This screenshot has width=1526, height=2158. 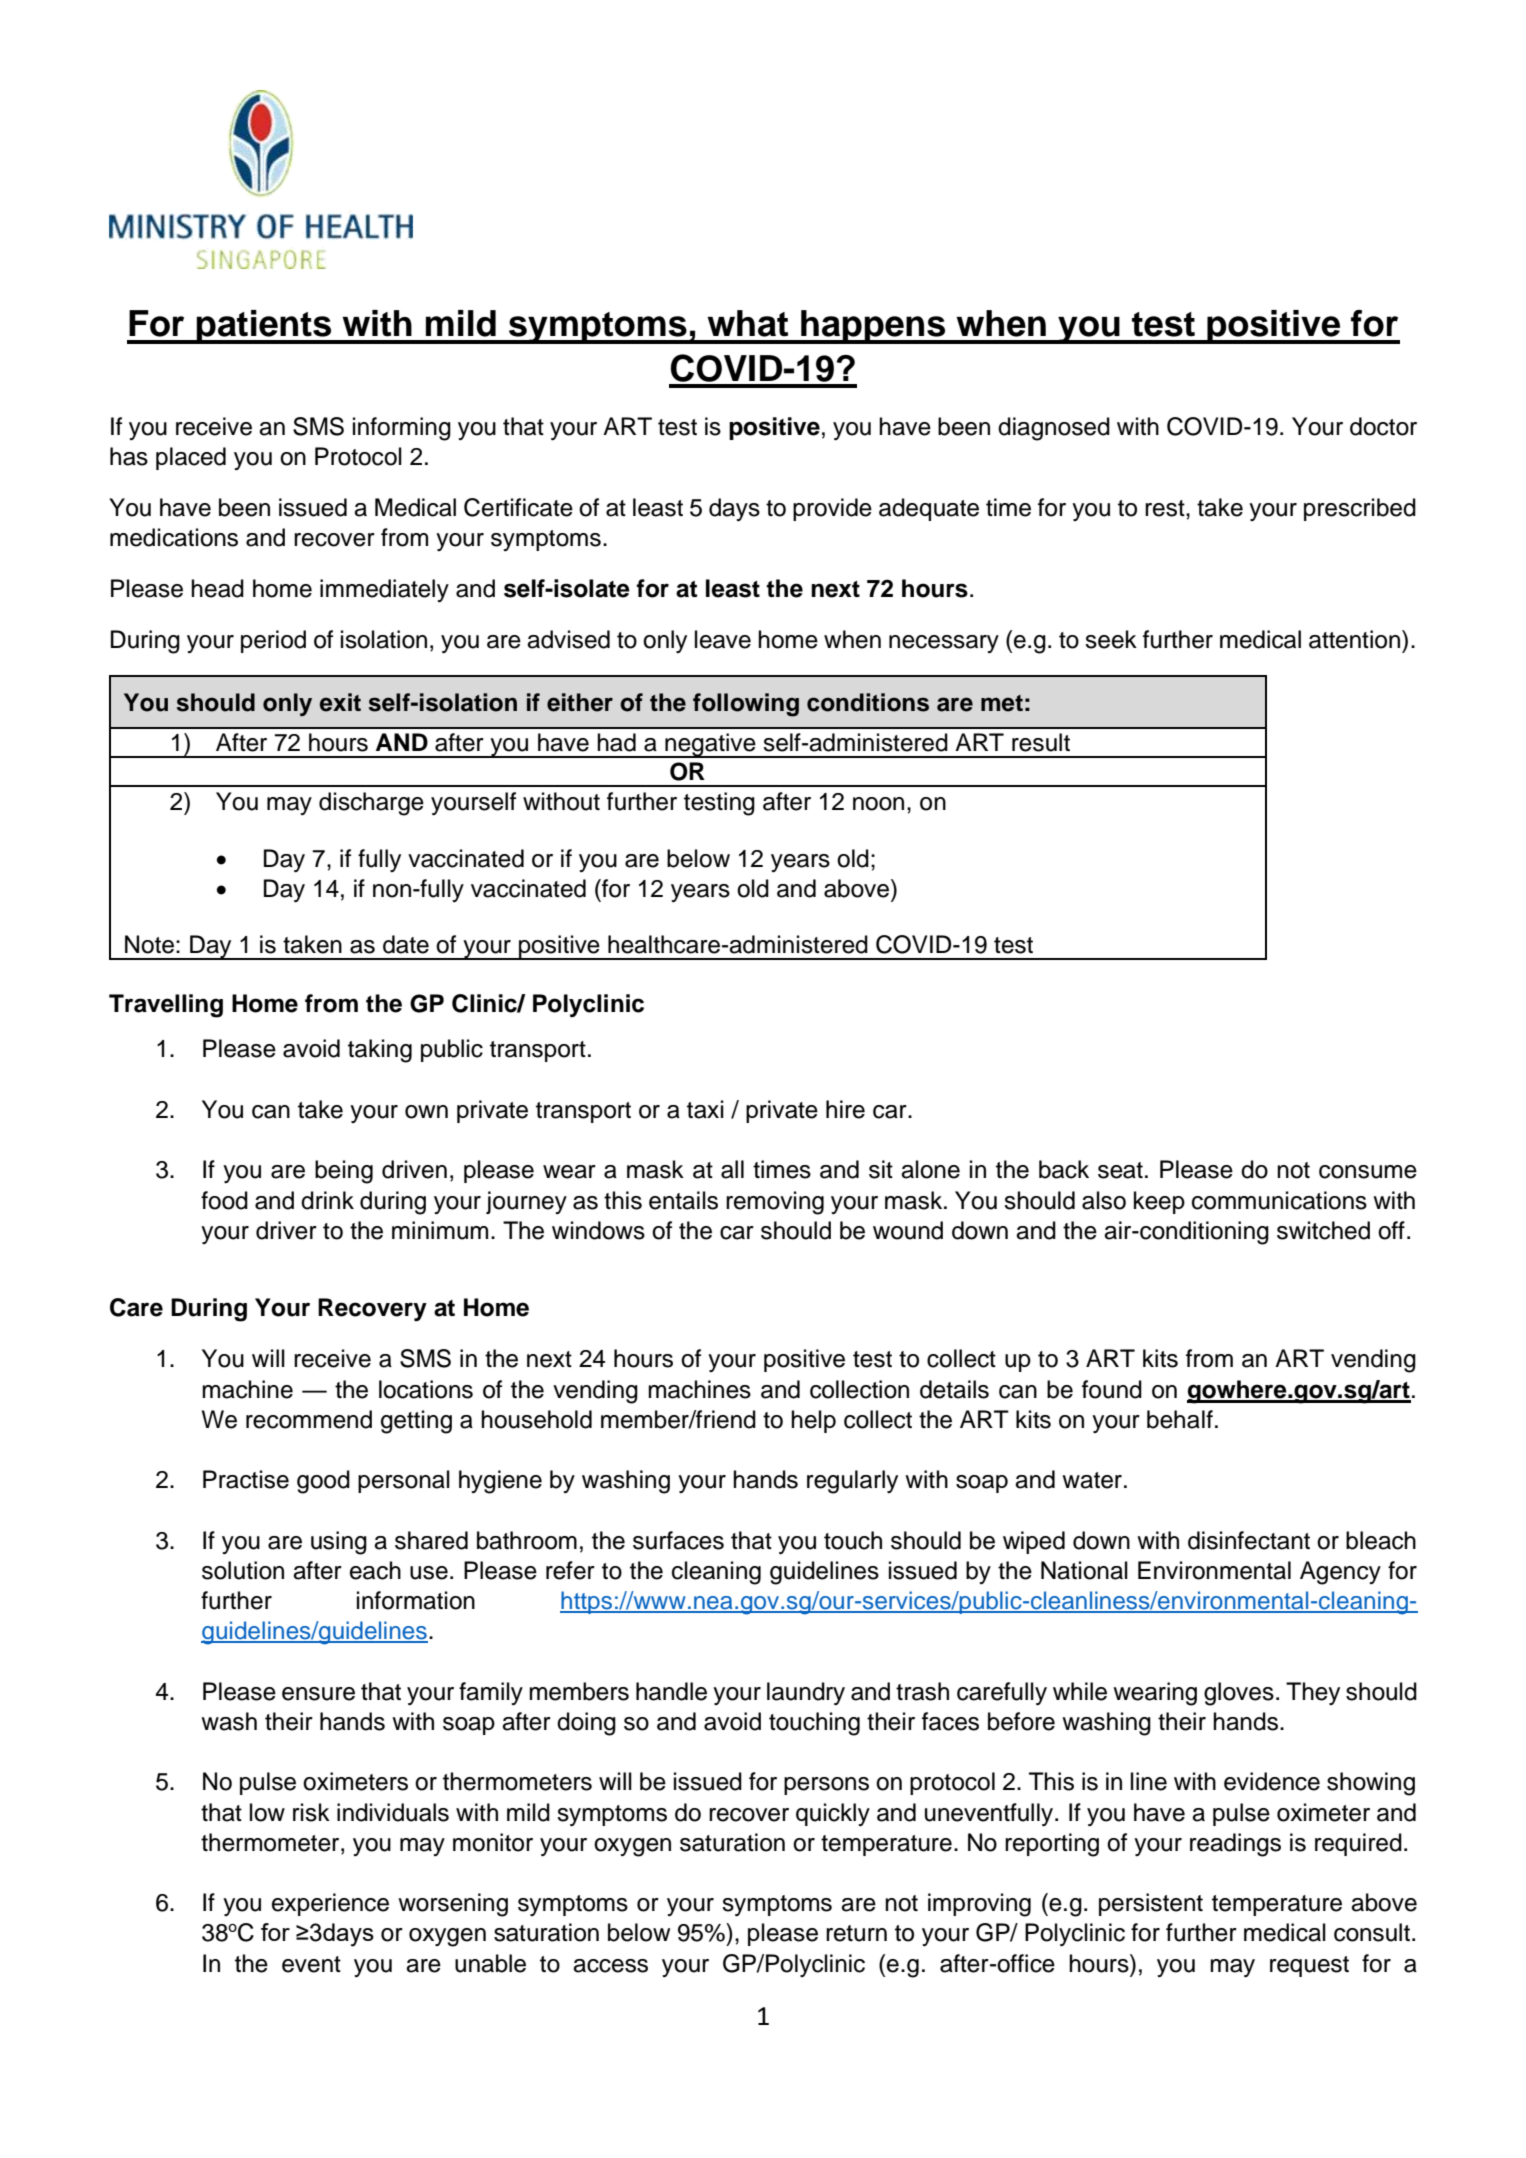 What do you see at coordinates (856, 1933) in the screenshot?
I see `return` at bounding box center [856, 1933].
